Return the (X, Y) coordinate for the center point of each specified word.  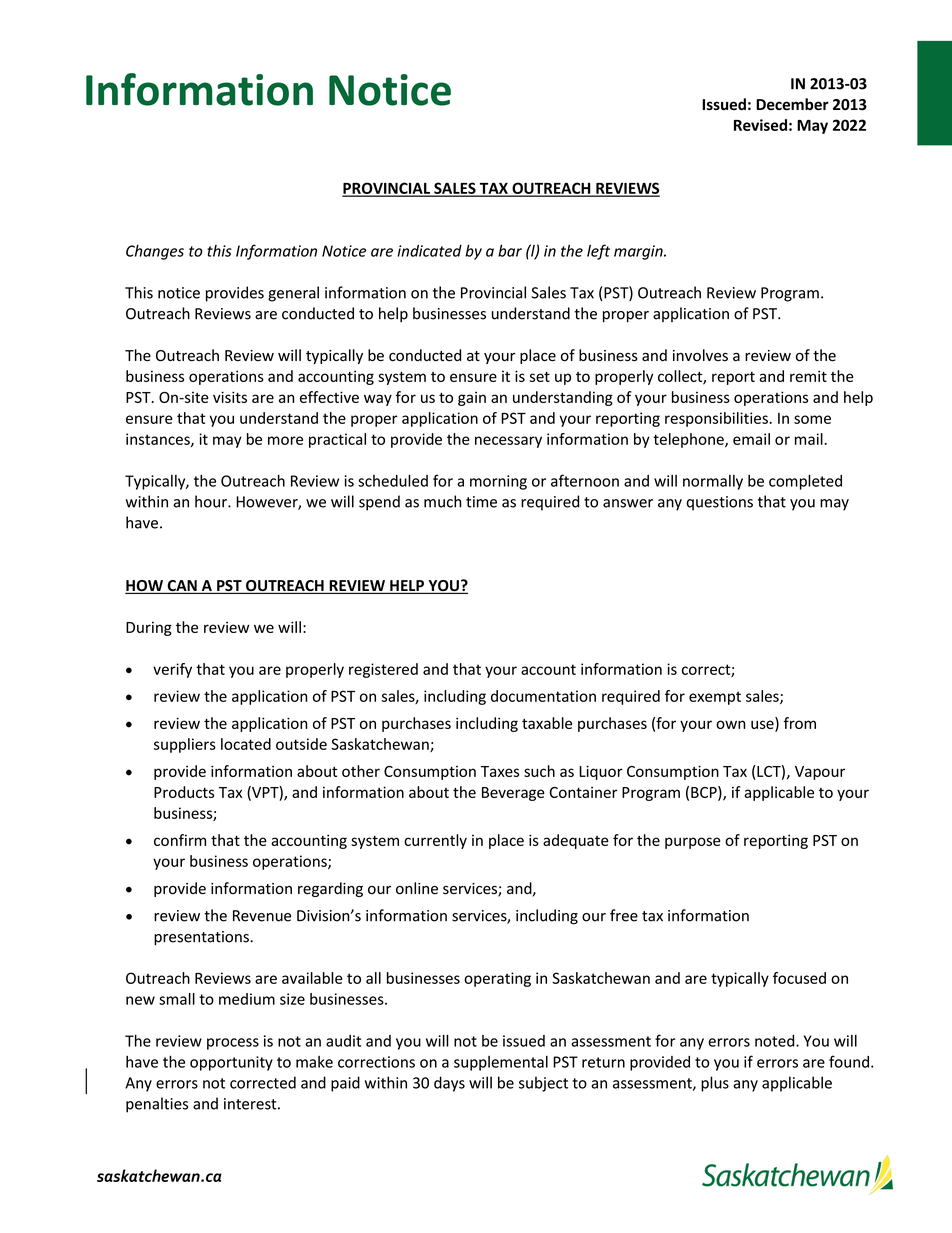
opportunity (231, 1063)
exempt (715, 698)
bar (510, 250)
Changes (155, 252)
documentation (543, 696)
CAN (182, 587)
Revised (760, 125)
